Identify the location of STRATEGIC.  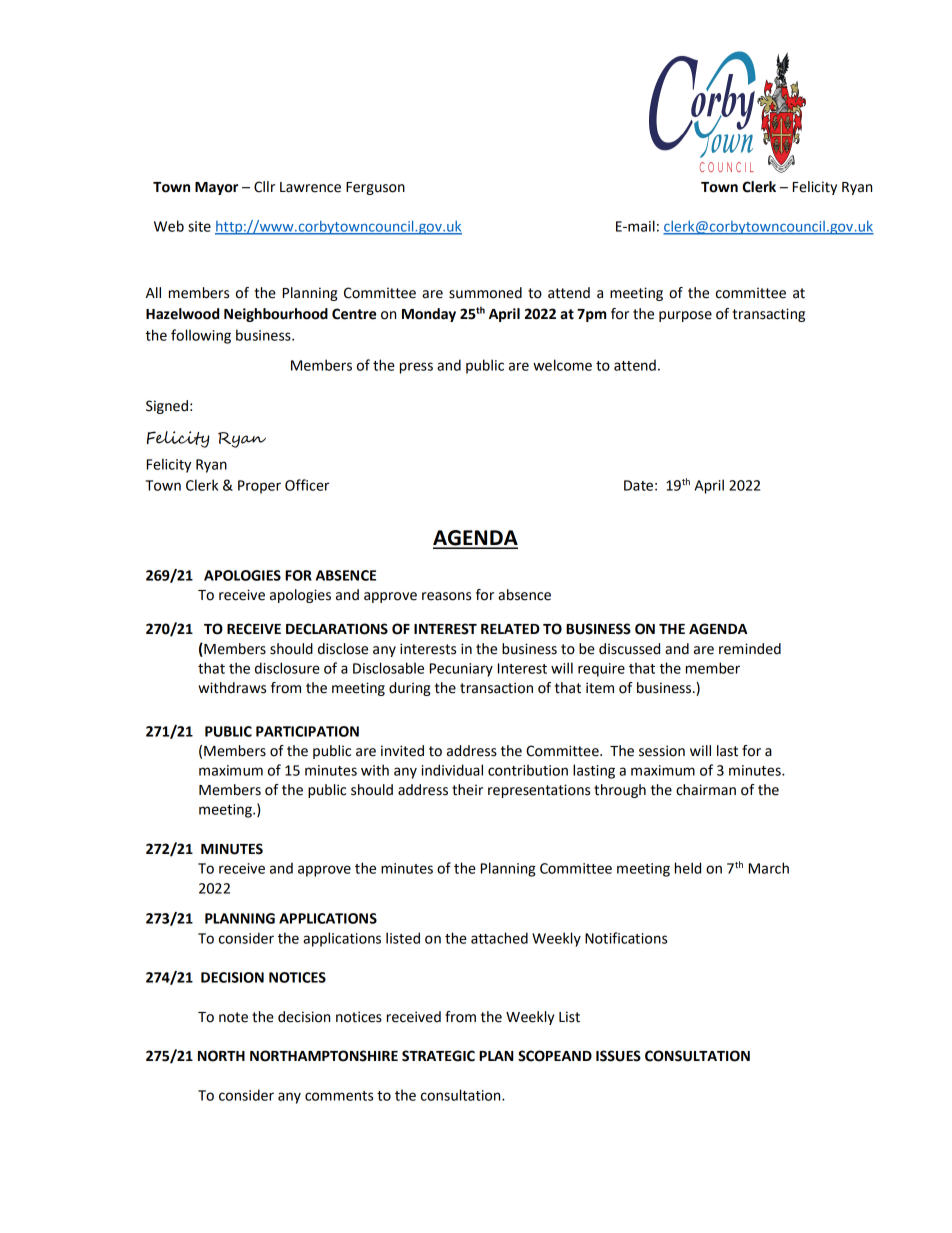
(438, 1056).
